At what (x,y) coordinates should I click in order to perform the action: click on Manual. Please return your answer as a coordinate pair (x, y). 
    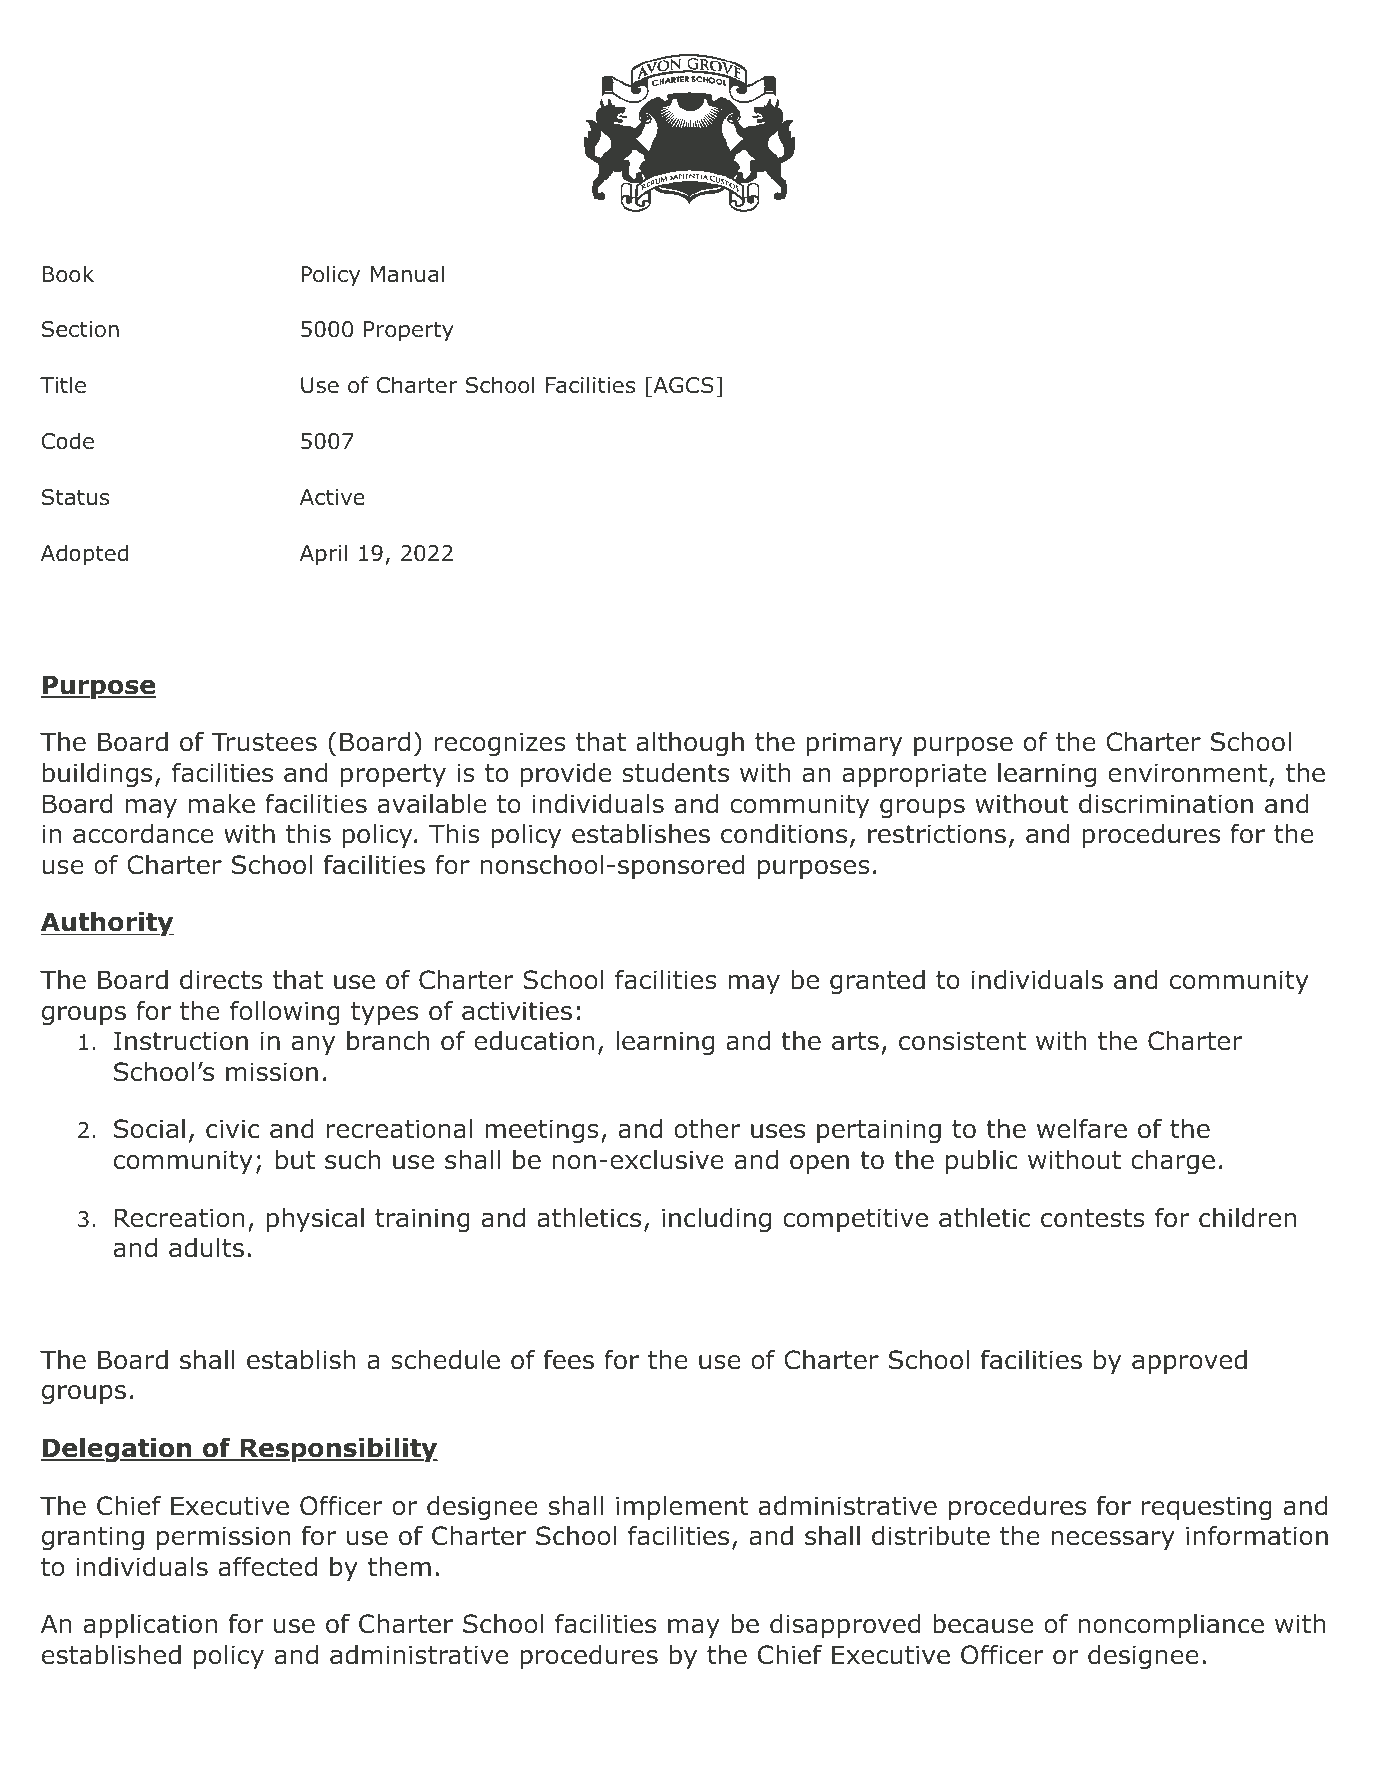
    Looking at the image, I should click on (407, 274).
